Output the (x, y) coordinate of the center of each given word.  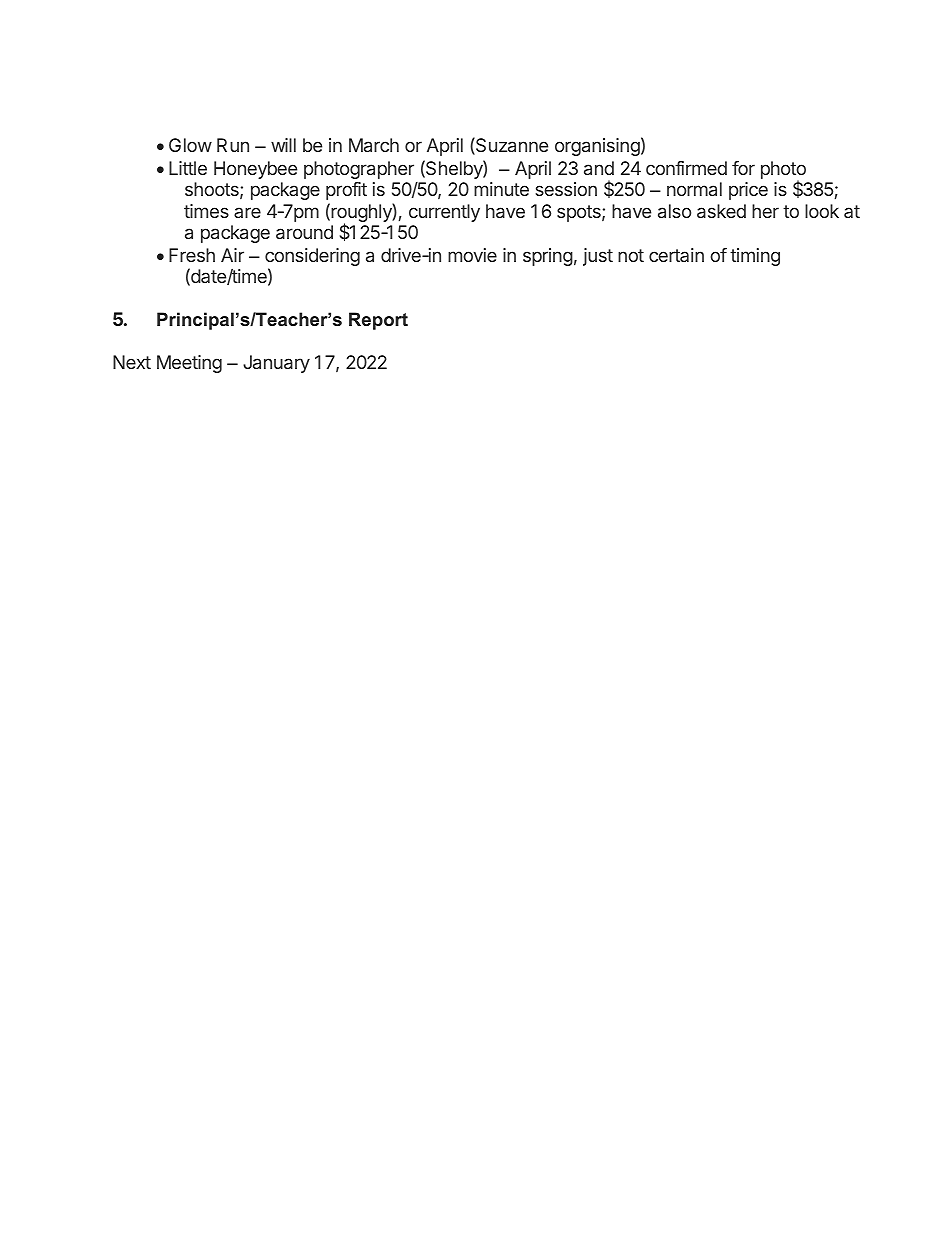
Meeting (189, 364)
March (374, 145)
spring (548, 257)
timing (755, 257)
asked (721, 211)
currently (444, 213)
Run (233, 145)
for (743, 168)
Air (232, 255)
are (247, 212)
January (276, 364)
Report (378, 321)
